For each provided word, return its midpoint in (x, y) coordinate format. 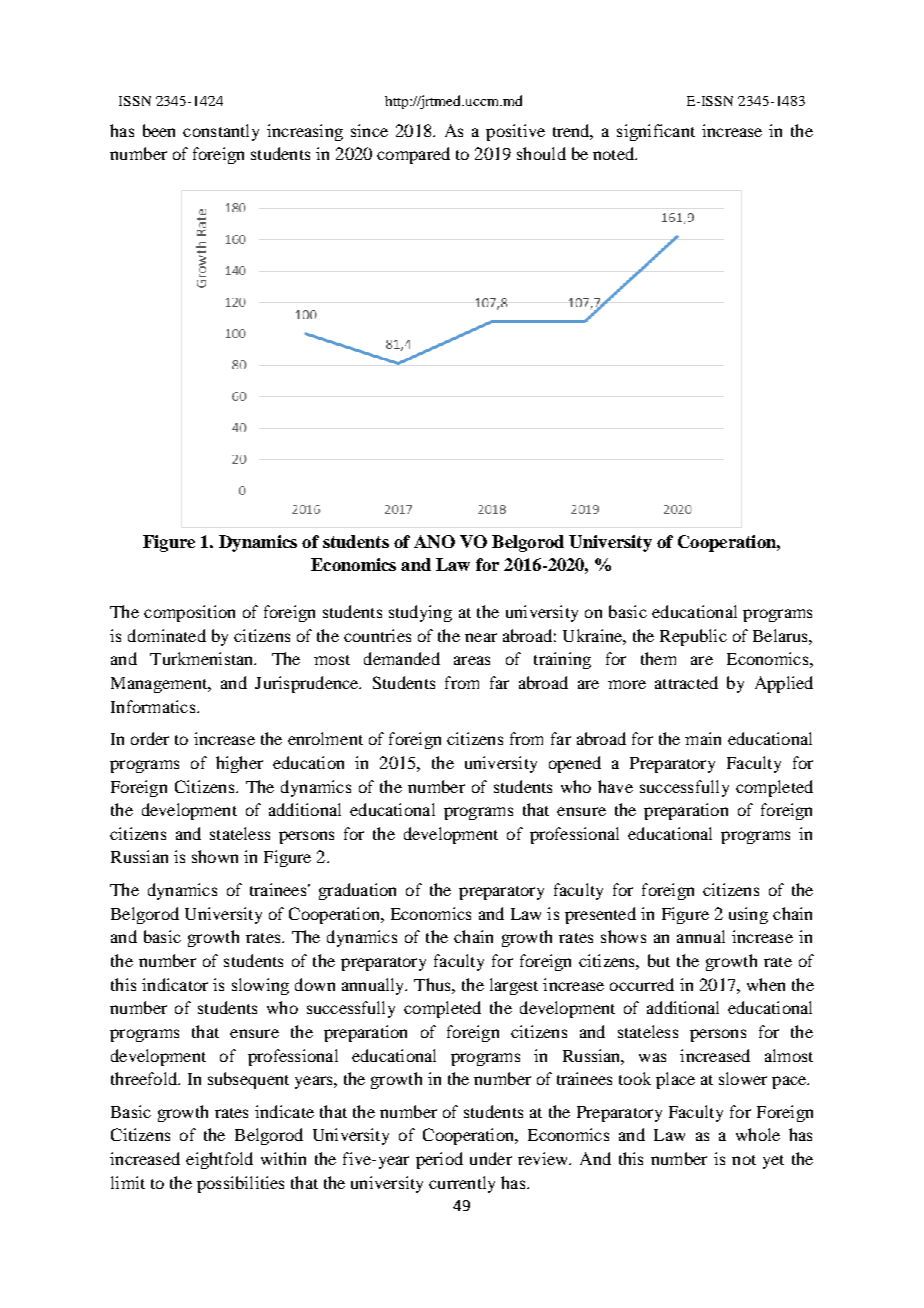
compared (413, 155)
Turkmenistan (203, 658)
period (439, 1160)
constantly (221, 132)
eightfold (219, 1160)
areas (472, 660)
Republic (693, 637)
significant (656, 132)
